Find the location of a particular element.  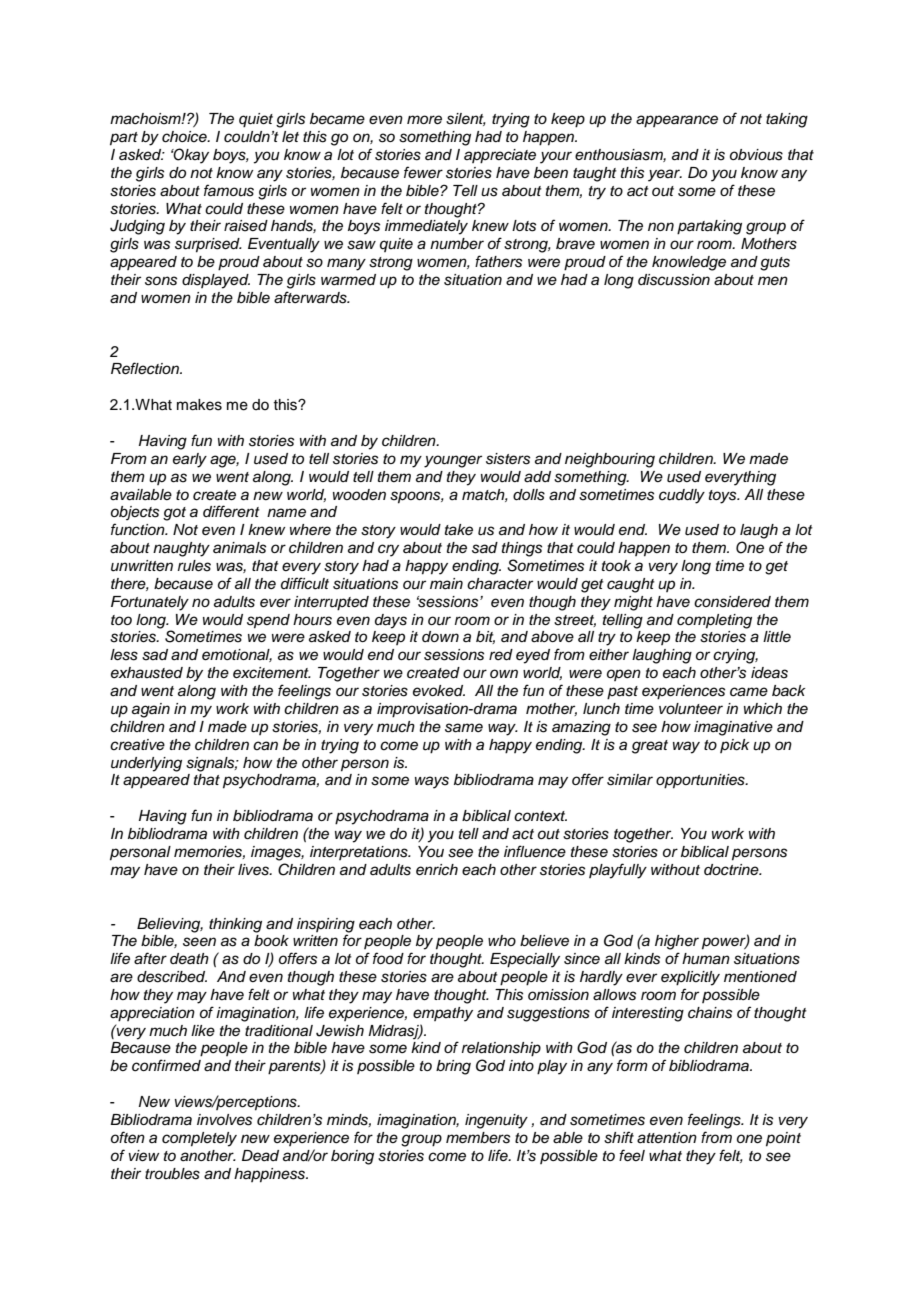

opportunities is located at coordinates (701, 781).
